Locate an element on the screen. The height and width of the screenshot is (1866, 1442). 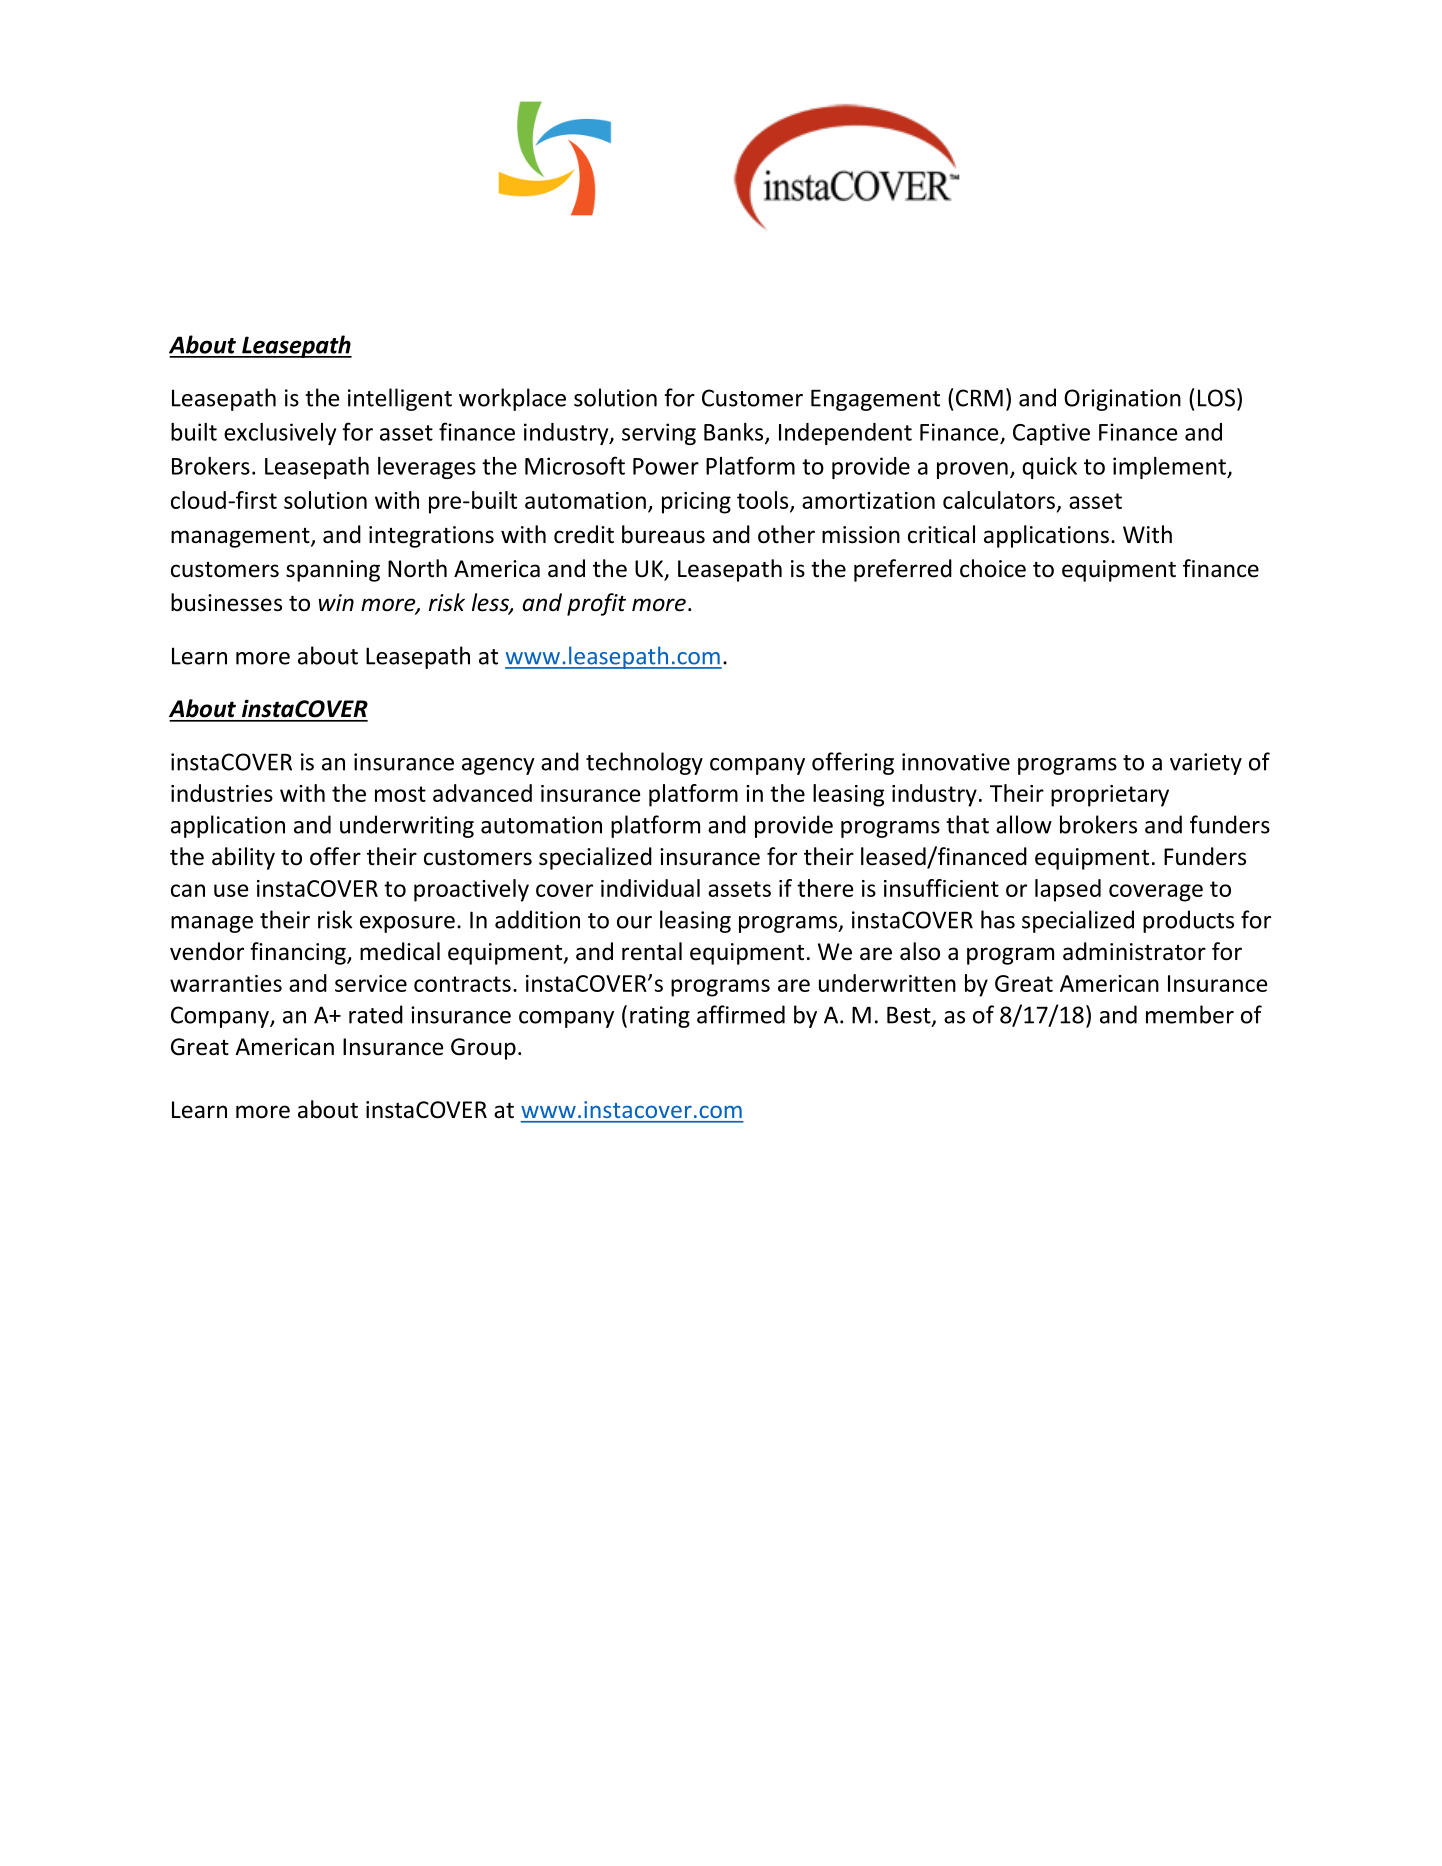
exclusively is located at coordinates (280, 434).
